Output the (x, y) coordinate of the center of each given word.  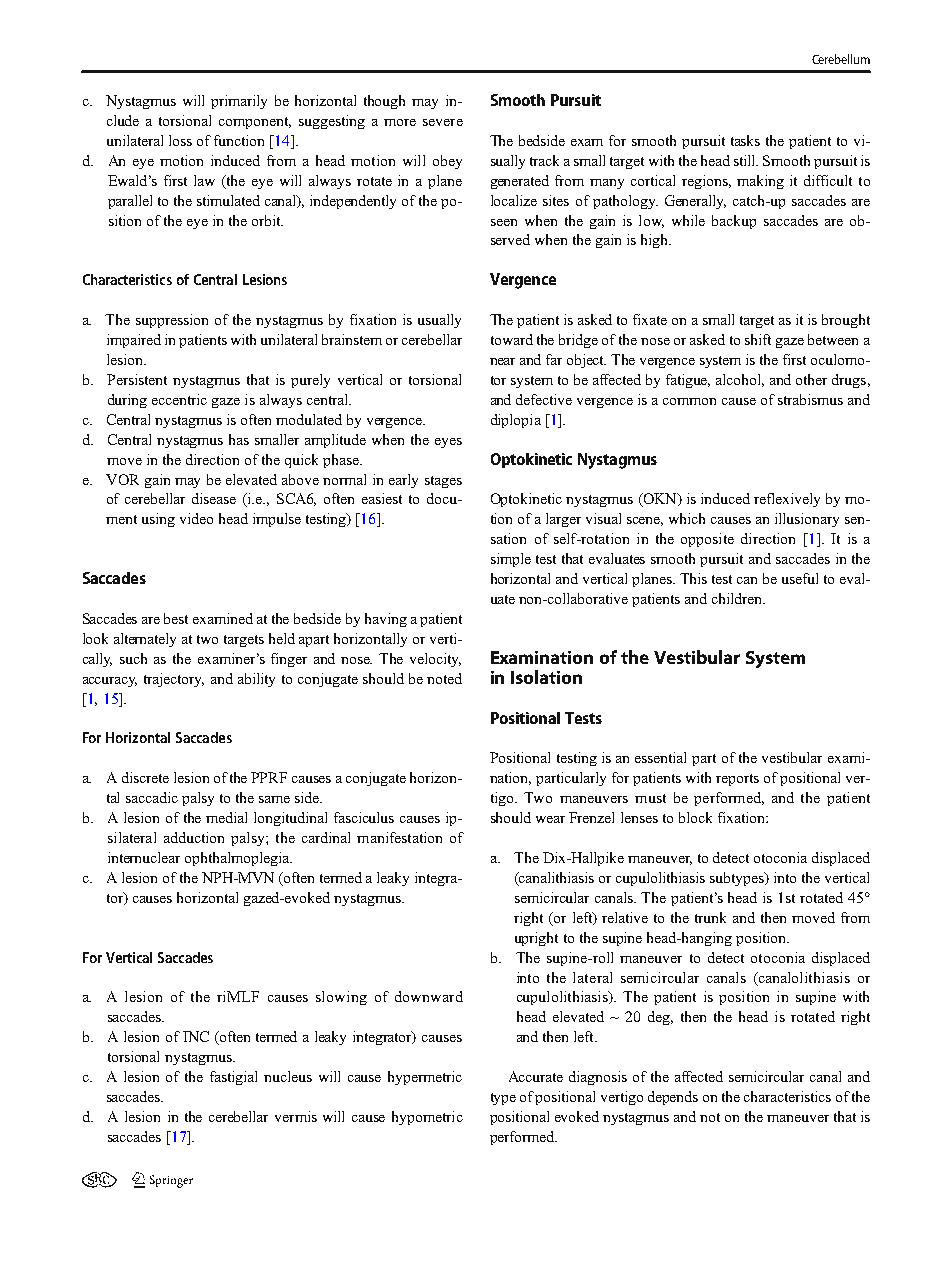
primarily (239, 102)
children (738, 598)
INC (196, 1036)
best (176, 618)
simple (511, 560)
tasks (745, 140)
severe (443, 122)
